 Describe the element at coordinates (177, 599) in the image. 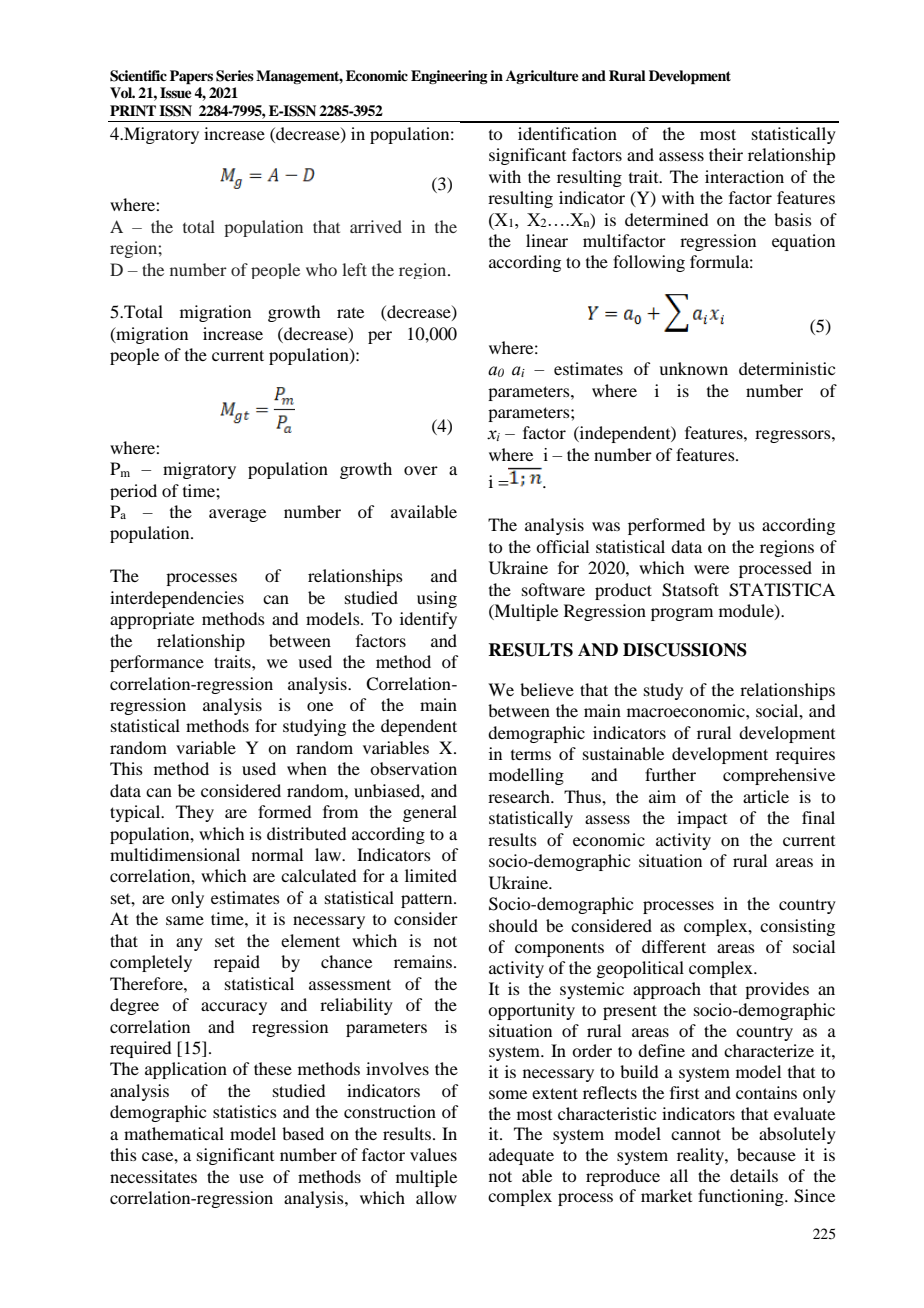

I see `interdependencies` at that location.
